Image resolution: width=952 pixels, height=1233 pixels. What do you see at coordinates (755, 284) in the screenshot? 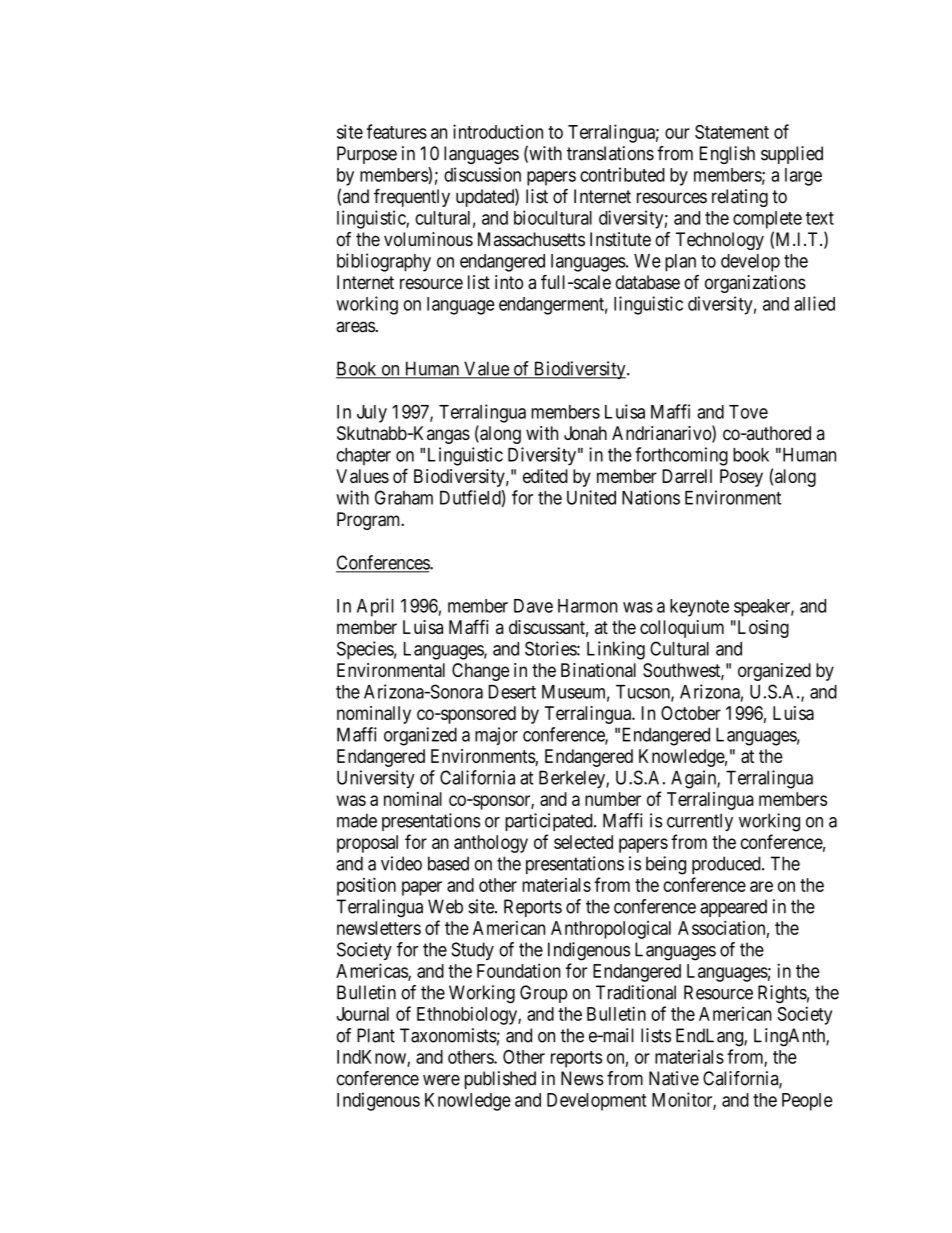
I see `organizations` at bounding box center [755, 284].
